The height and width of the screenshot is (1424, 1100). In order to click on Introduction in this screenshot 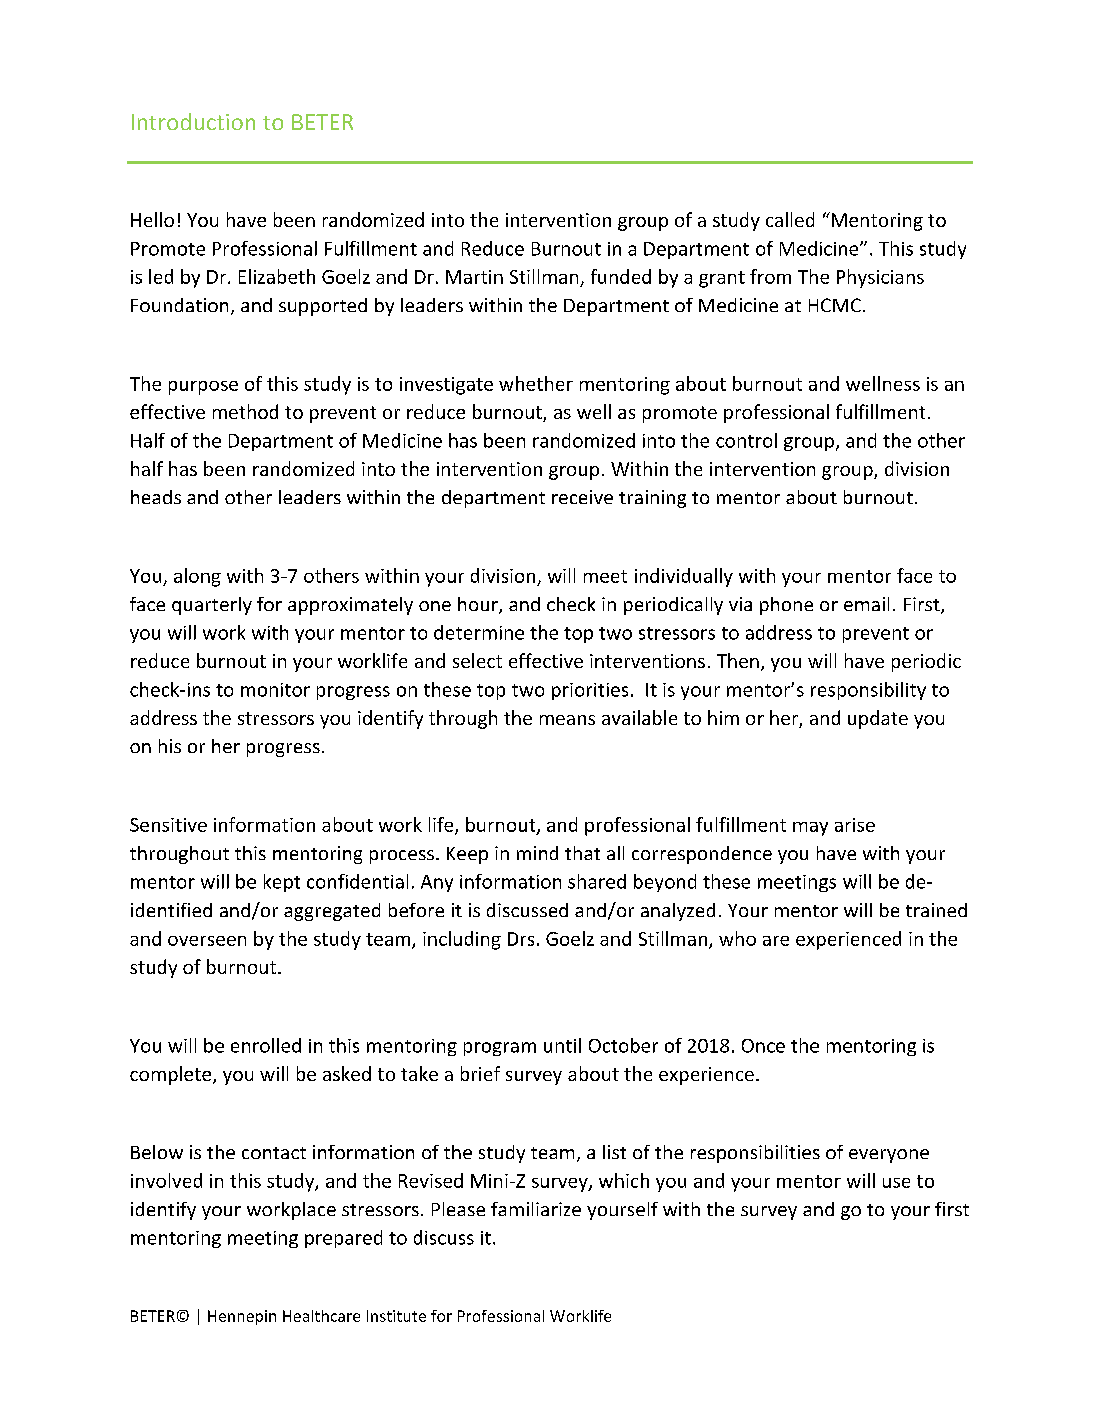, I will do `click(193, 121)`.
